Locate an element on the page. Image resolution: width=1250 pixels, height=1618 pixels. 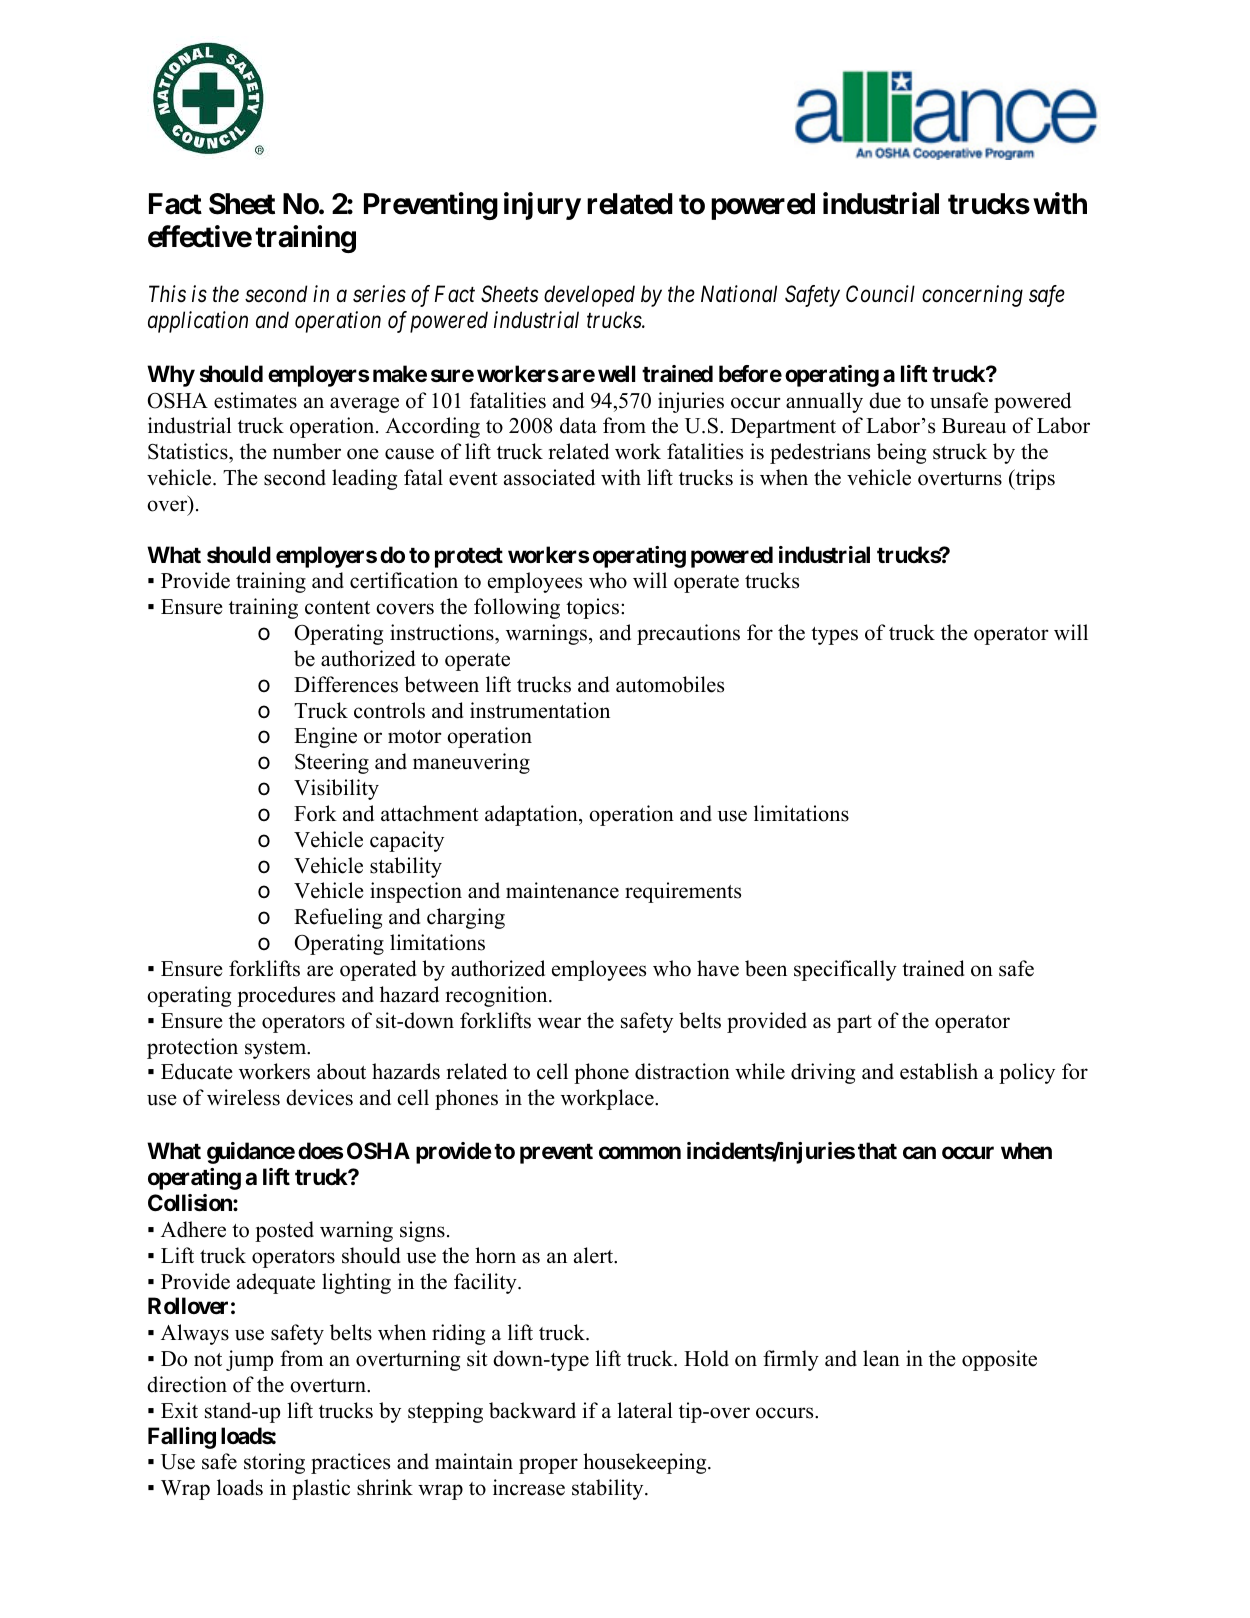
This is located at coordinates (167, 294).
